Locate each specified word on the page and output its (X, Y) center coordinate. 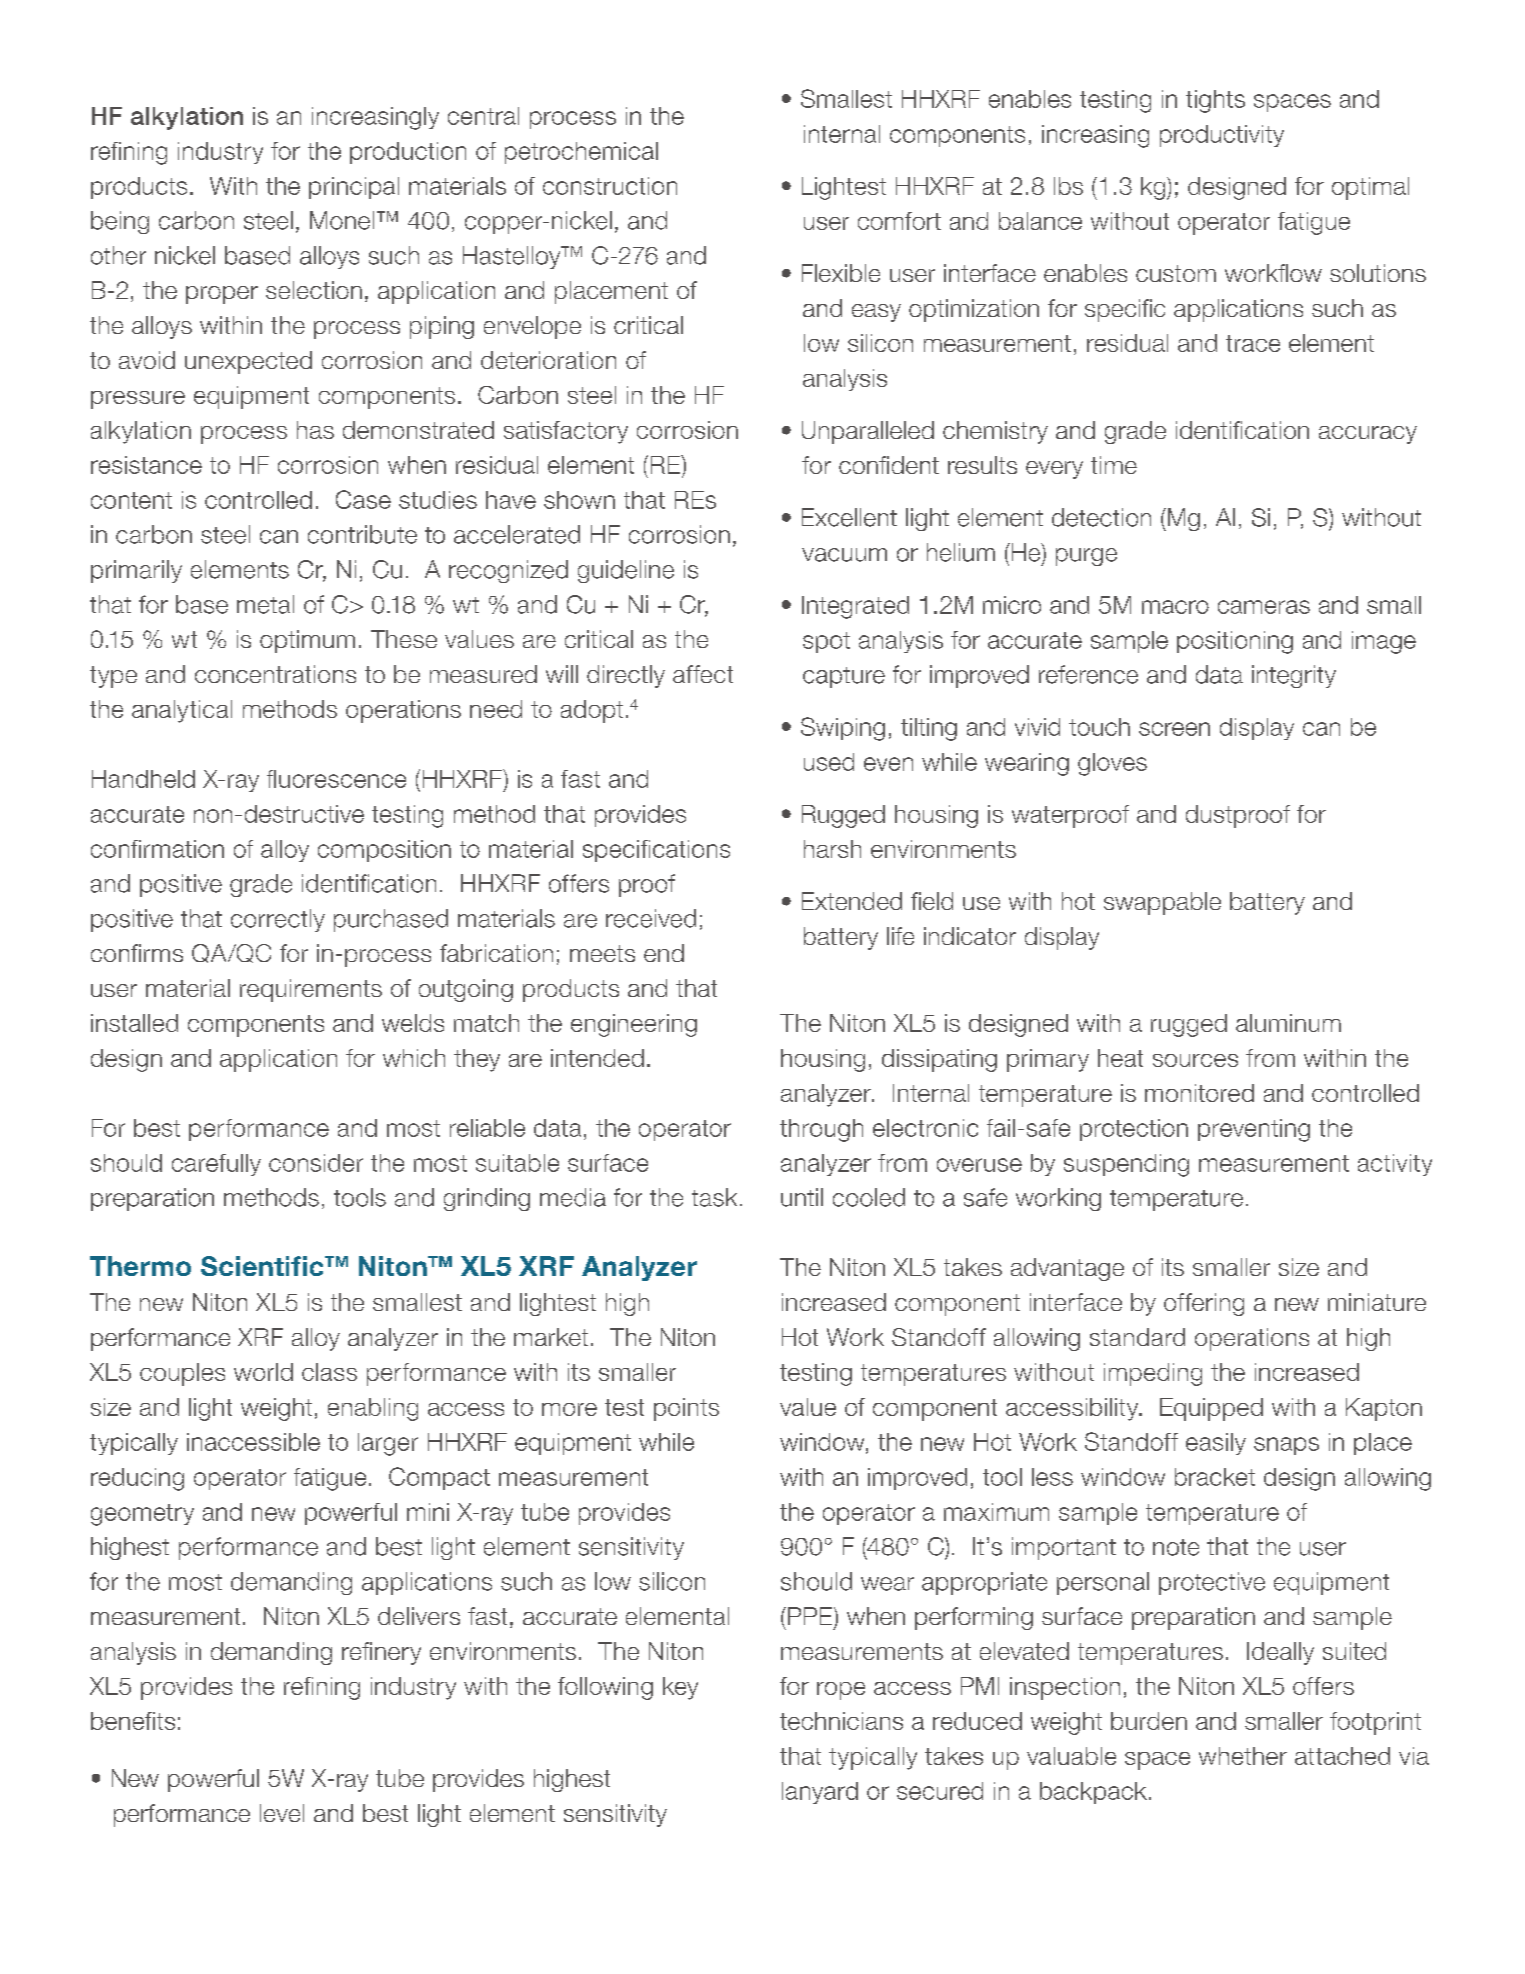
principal (354, 188)
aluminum (1288, 1023)
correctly (278, 920)
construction (610, 186)
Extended (852, 901)
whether (1243, 1756)
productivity (1222, 136)
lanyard (820, 1793)
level (282, 1813)
